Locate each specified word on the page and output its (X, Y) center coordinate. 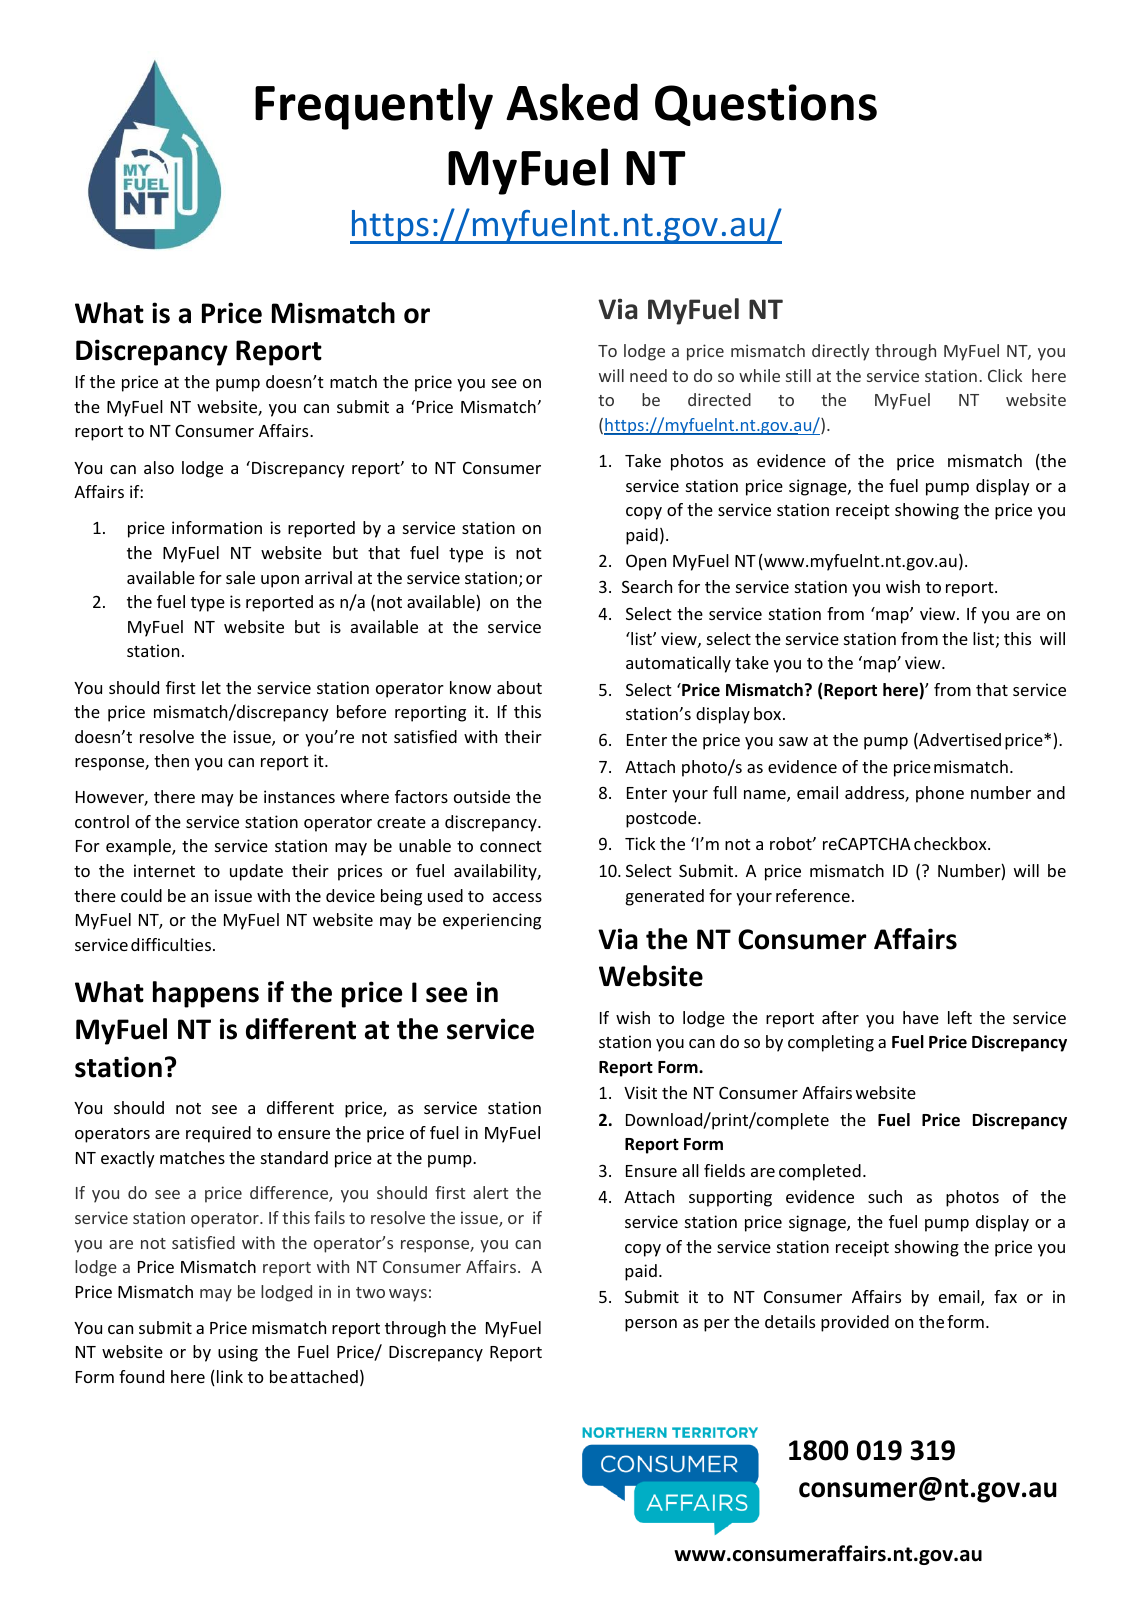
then (171, 760)
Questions (766, 105)
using (238, 1353)
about (519, 687)
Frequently (374, 106)
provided (855, 1323)
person (651, 1325)
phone (940, 794)
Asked (572, 102)
